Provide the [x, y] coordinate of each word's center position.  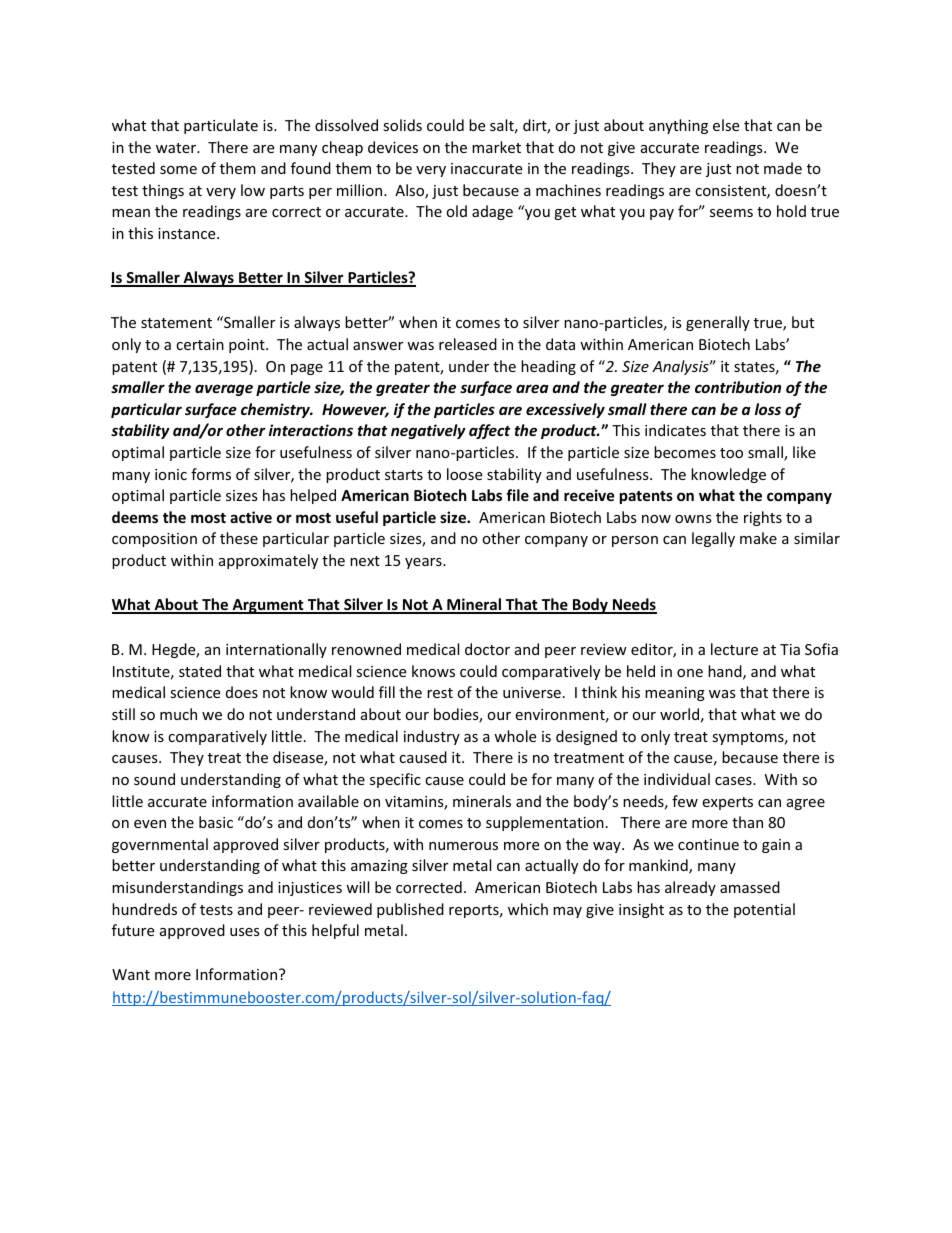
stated [200, 671]
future [133, 930]
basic [216, 822]
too [731, 453]
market [496, 147]
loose [464, 474]
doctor [487, 649]
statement [176, 323]
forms [211, 474]
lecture [734, 649]
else [726, 125]
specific [395, 780]
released [468, 344]
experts [727, 803]
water [177, 148]
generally [718, 323]
